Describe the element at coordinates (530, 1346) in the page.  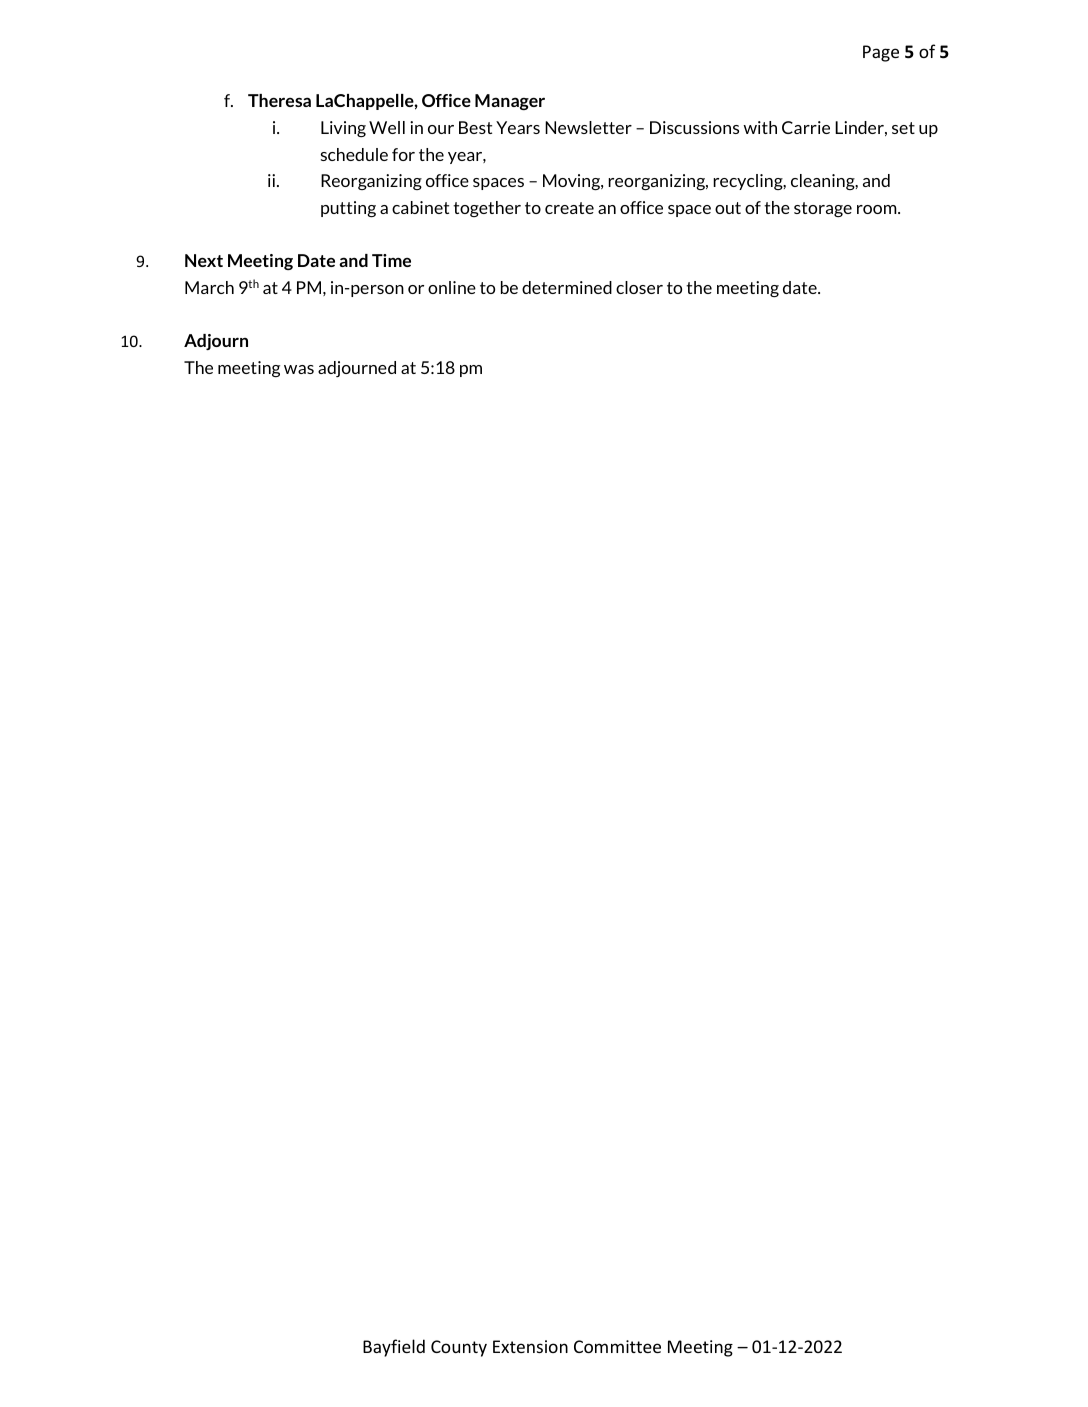
I see `Extension` at that location.
